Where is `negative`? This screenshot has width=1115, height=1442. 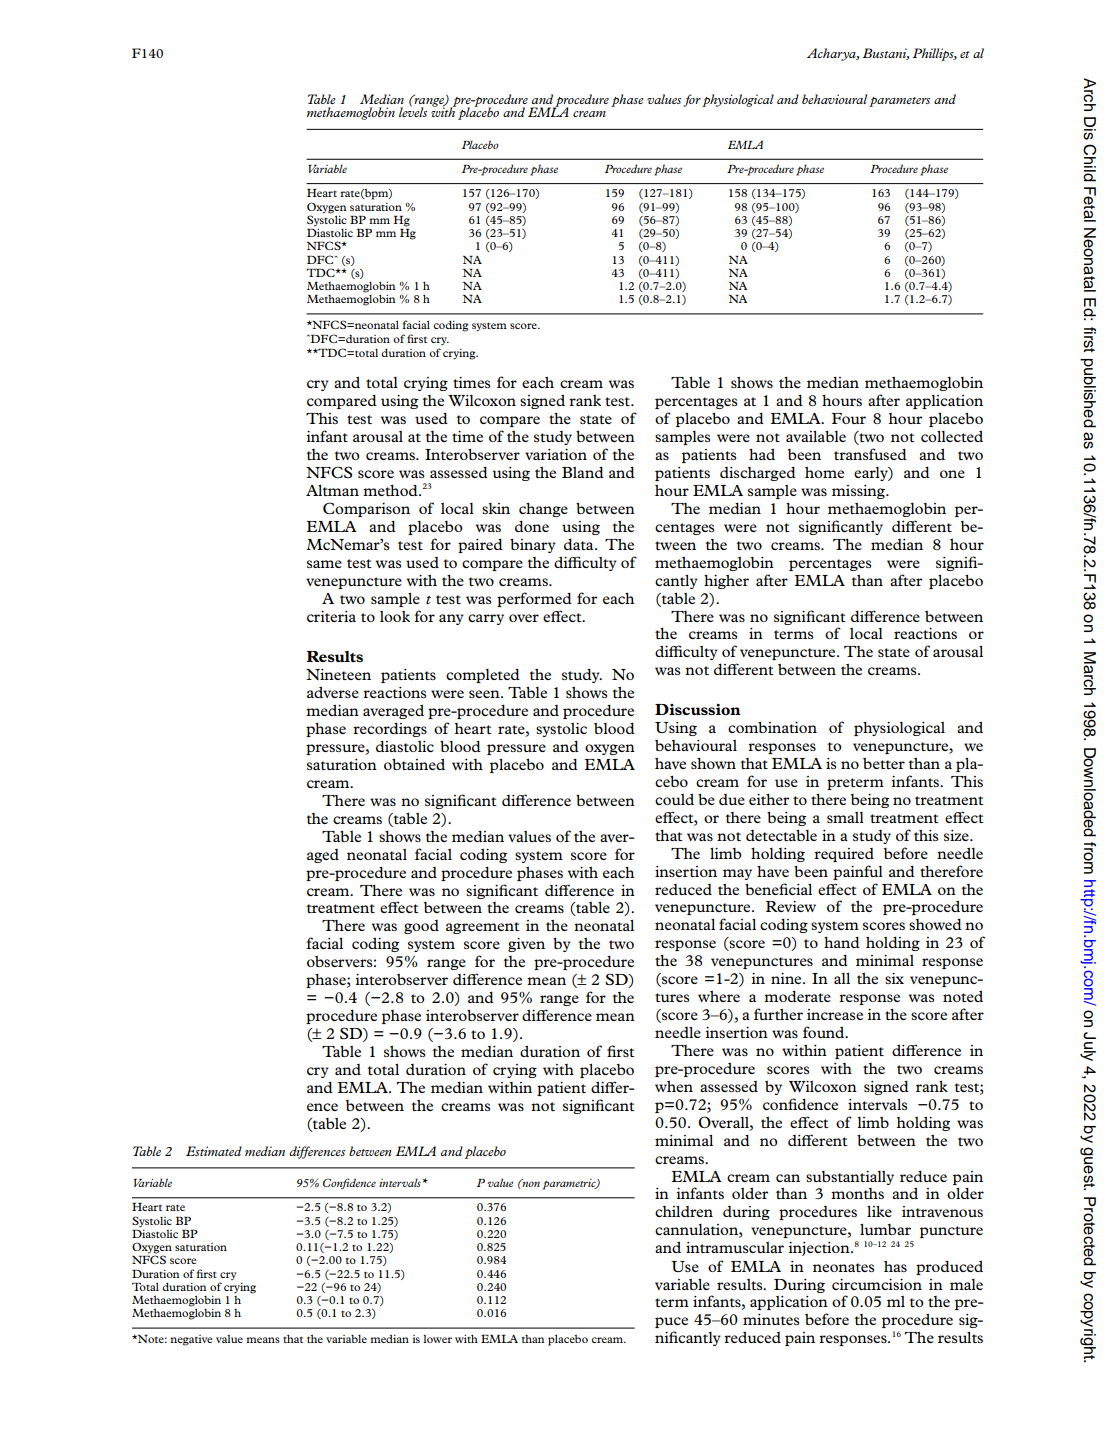 negative is located at coordinates (191, 1340).
